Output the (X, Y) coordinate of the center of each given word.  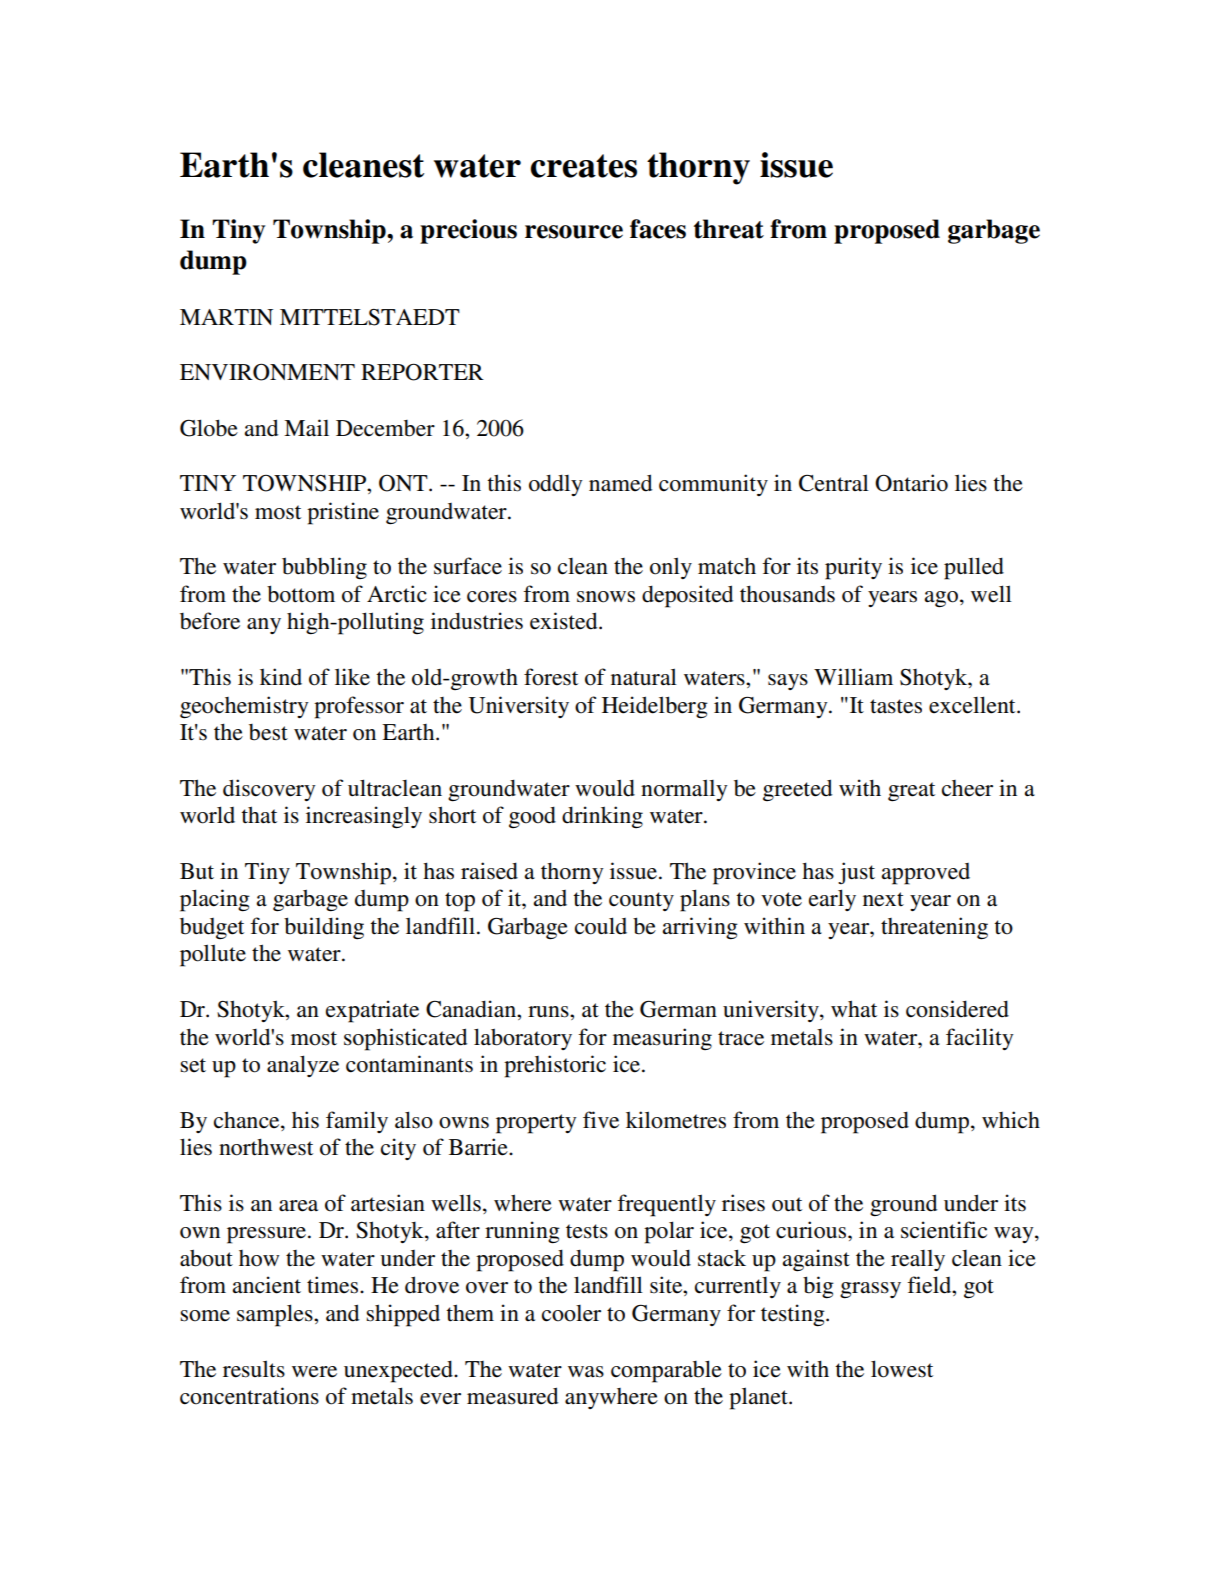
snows (606, 597)
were (314, 1372)
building (324, 928)
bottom (301, 594)
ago (941, 599)
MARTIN (226, 317)
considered (957, 1009)
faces (658, 229)
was (586, 1372)
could (601, 926)
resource (574, 232)
